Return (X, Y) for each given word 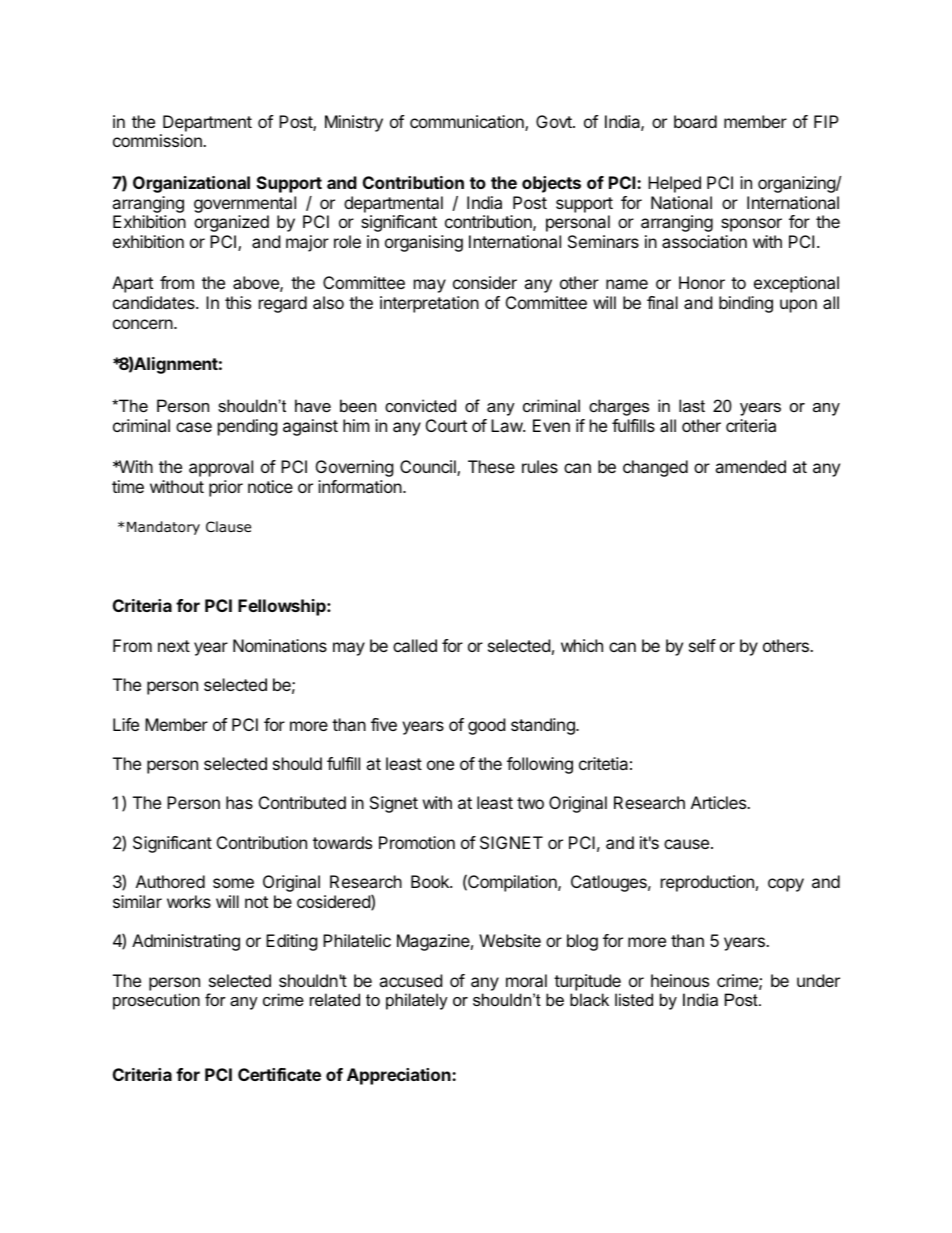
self (702, 645)
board (695, 121)
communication (468, 123)
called (415, 645)
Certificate (279, 1074)
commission (158, 140)
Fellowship (283, 607)
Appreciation (400, 1076)
